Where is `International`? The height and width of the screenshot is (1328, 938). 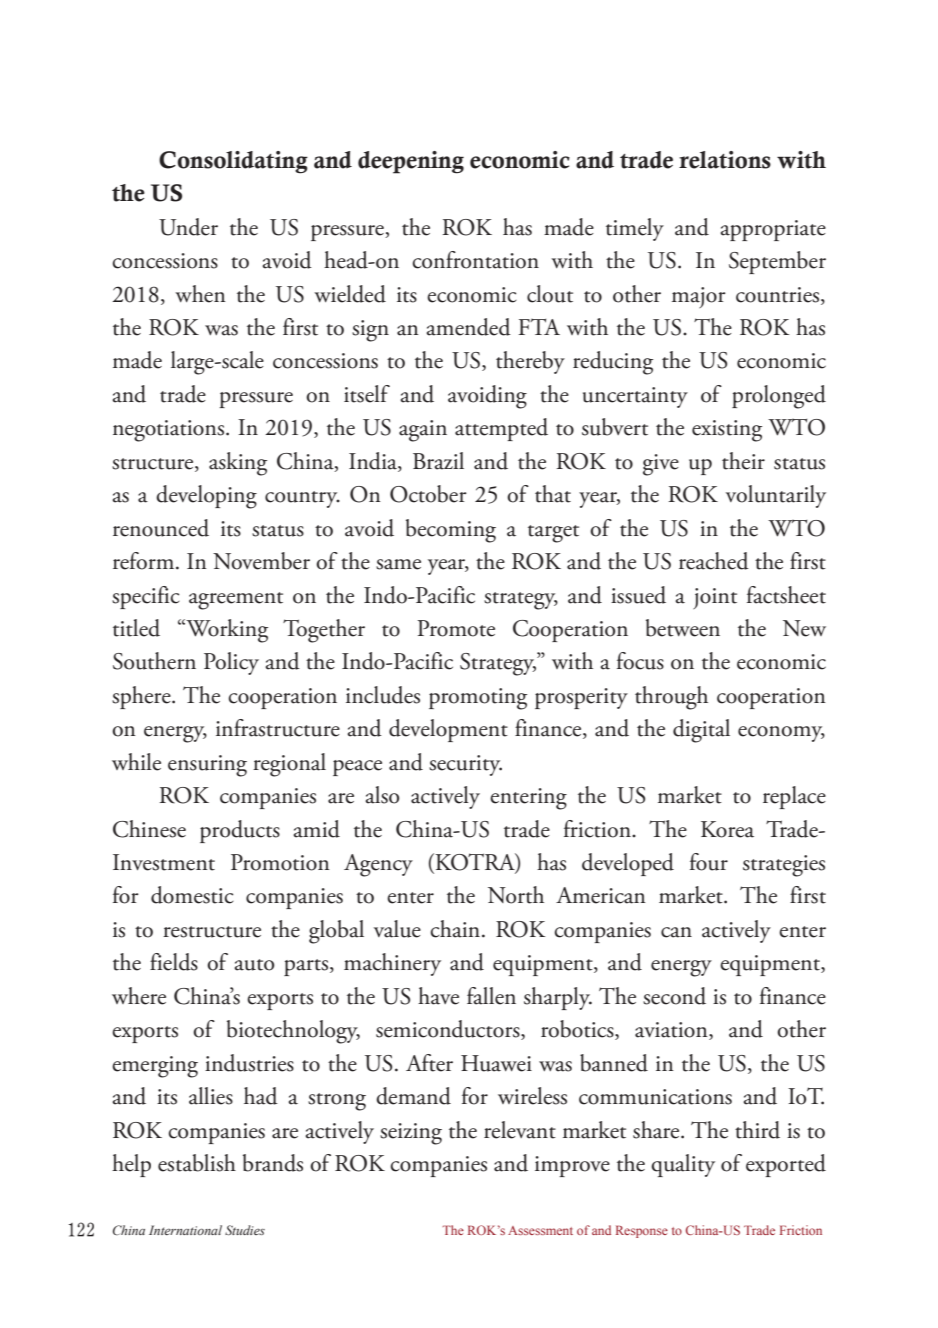
International is located at coordinates (185, 1230).
